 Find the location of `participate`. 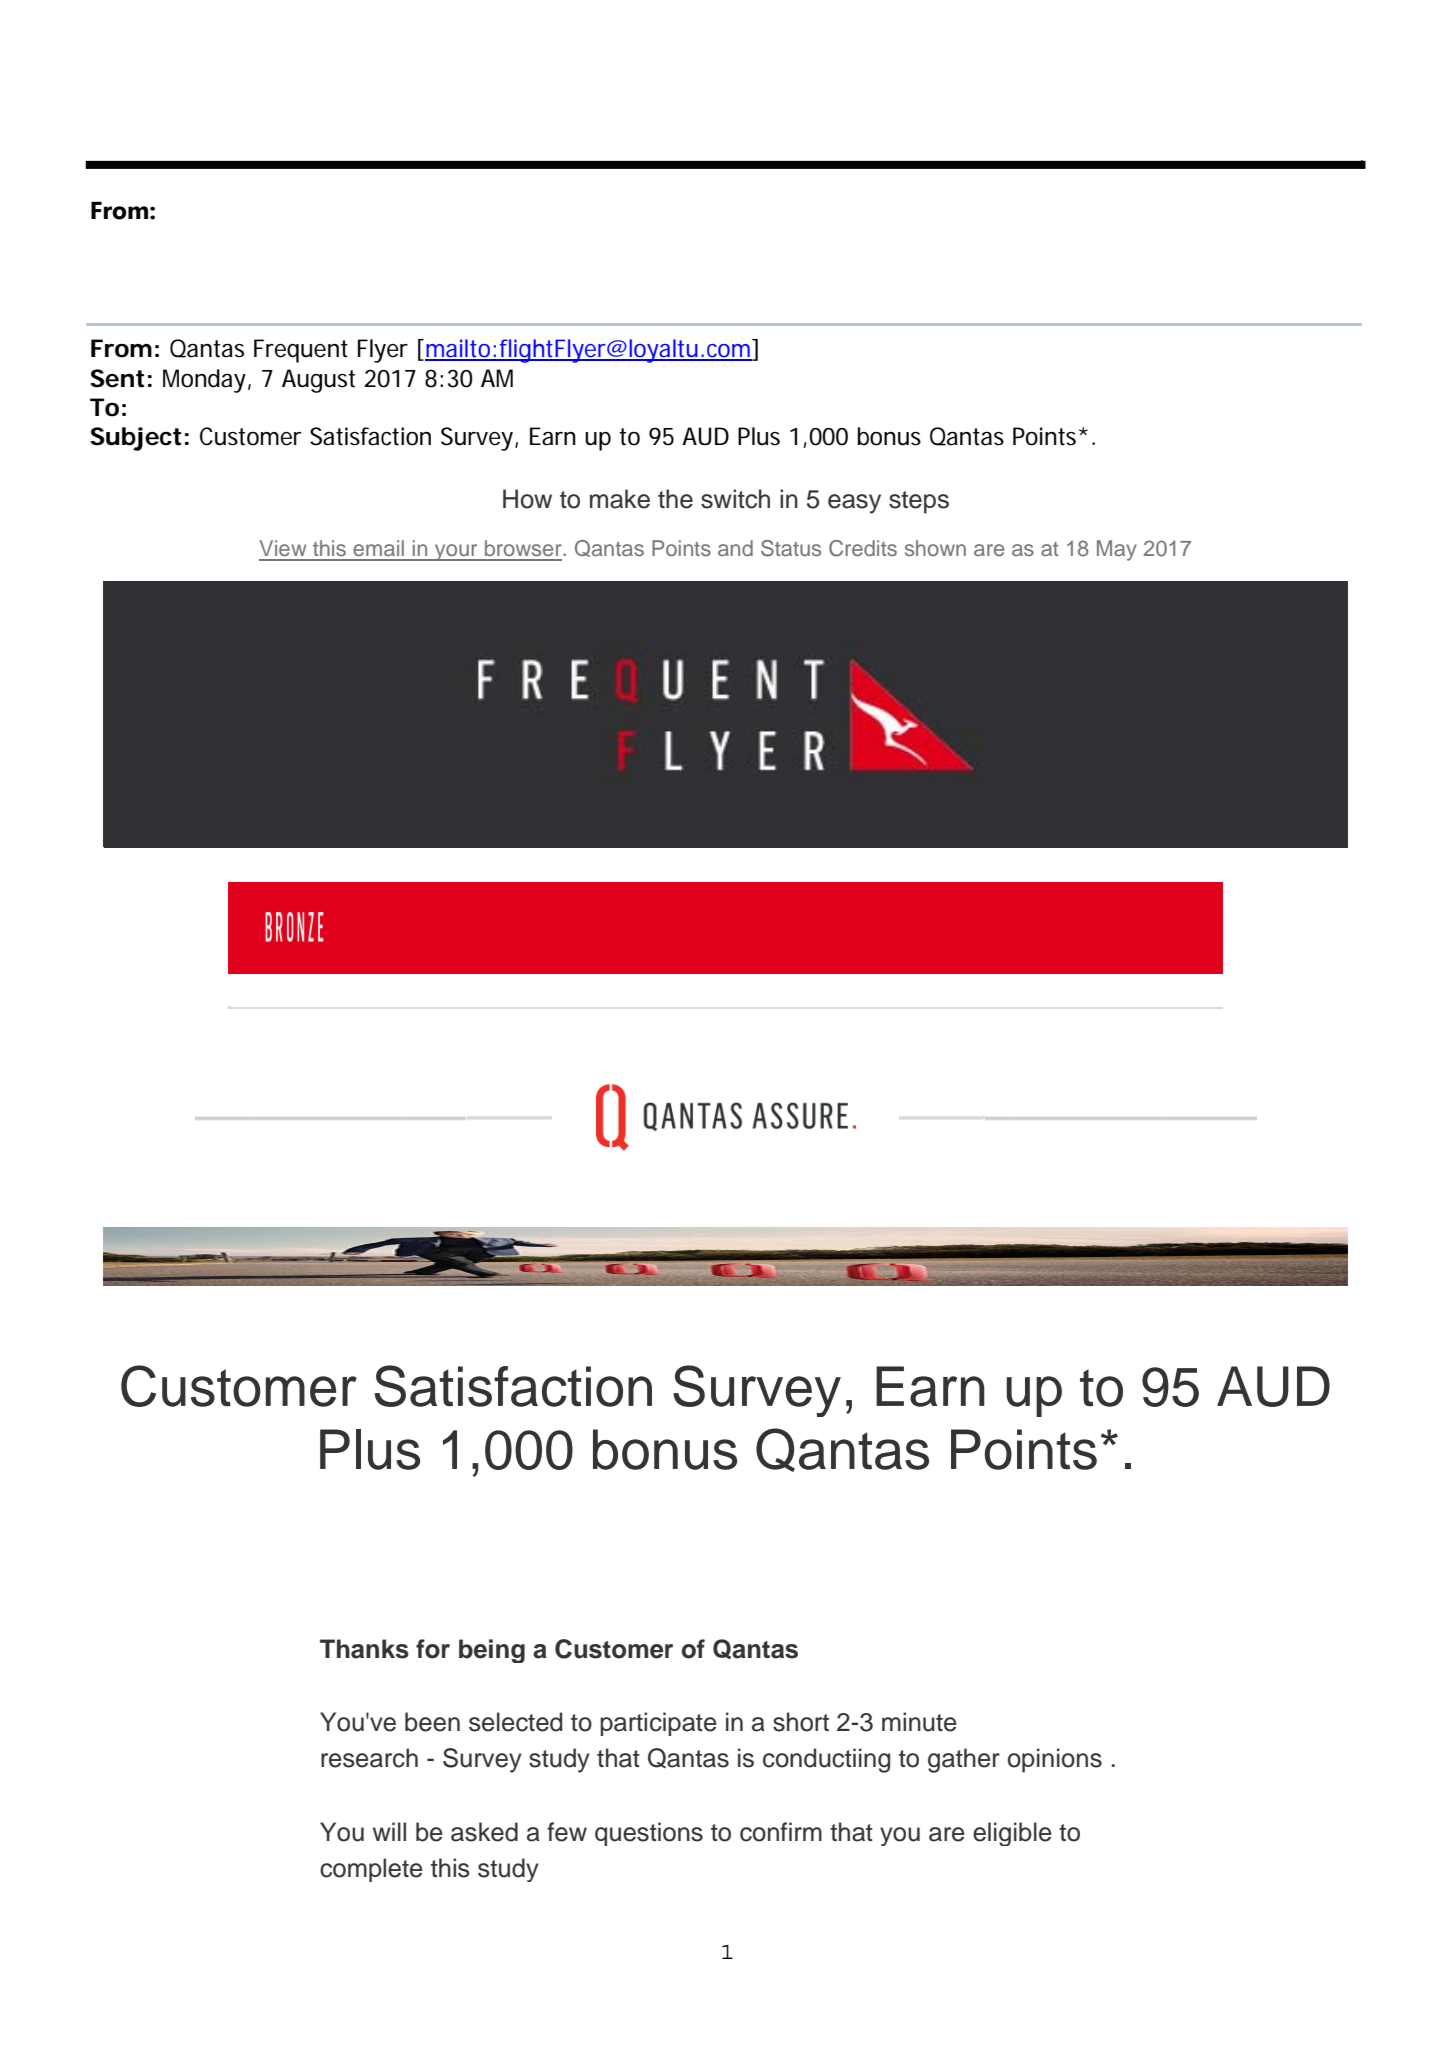

participate is located at coordinates (658, 1724).
